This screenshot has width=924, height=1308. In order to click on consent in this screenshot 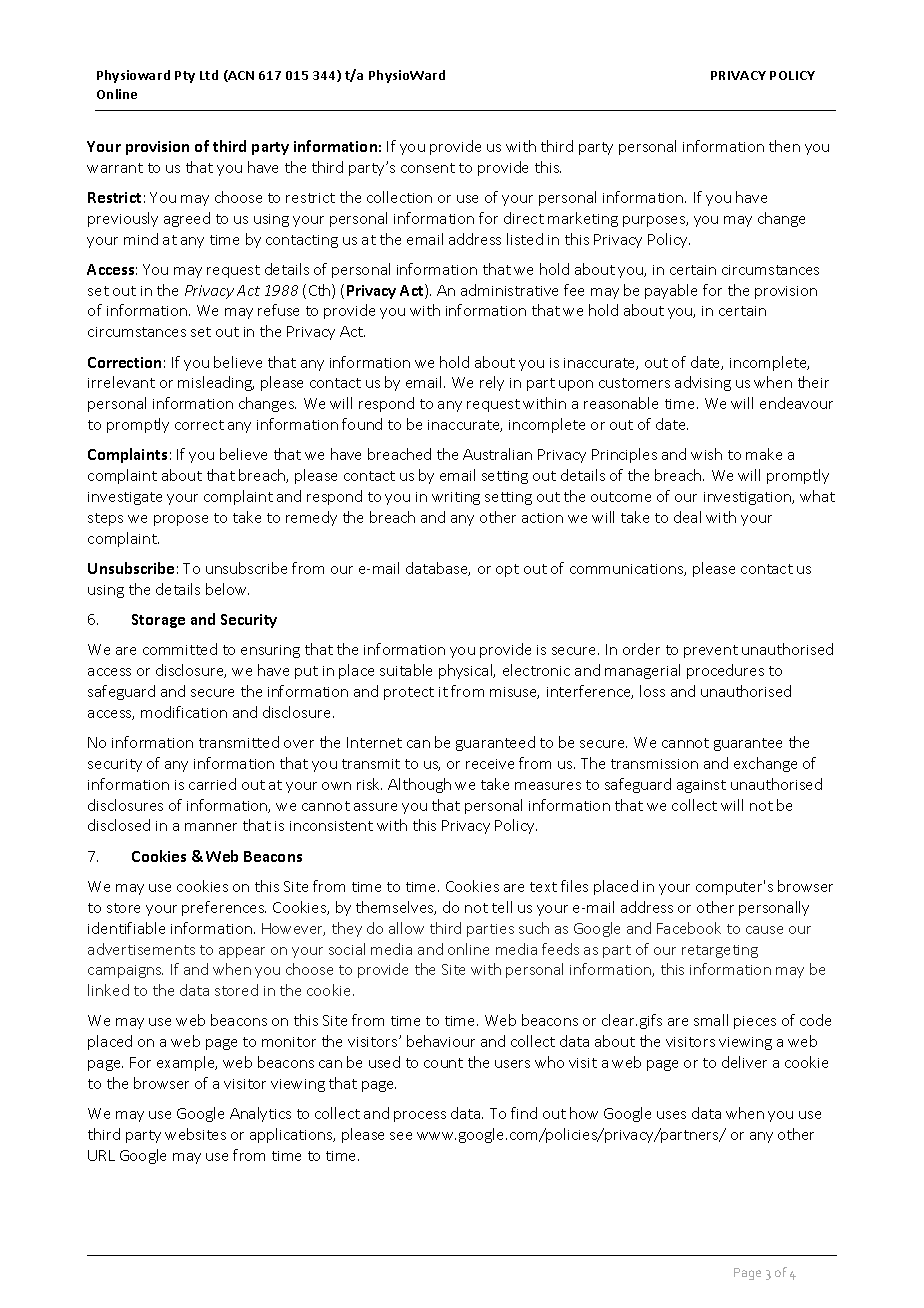, I will do `click(428, 168)`.
